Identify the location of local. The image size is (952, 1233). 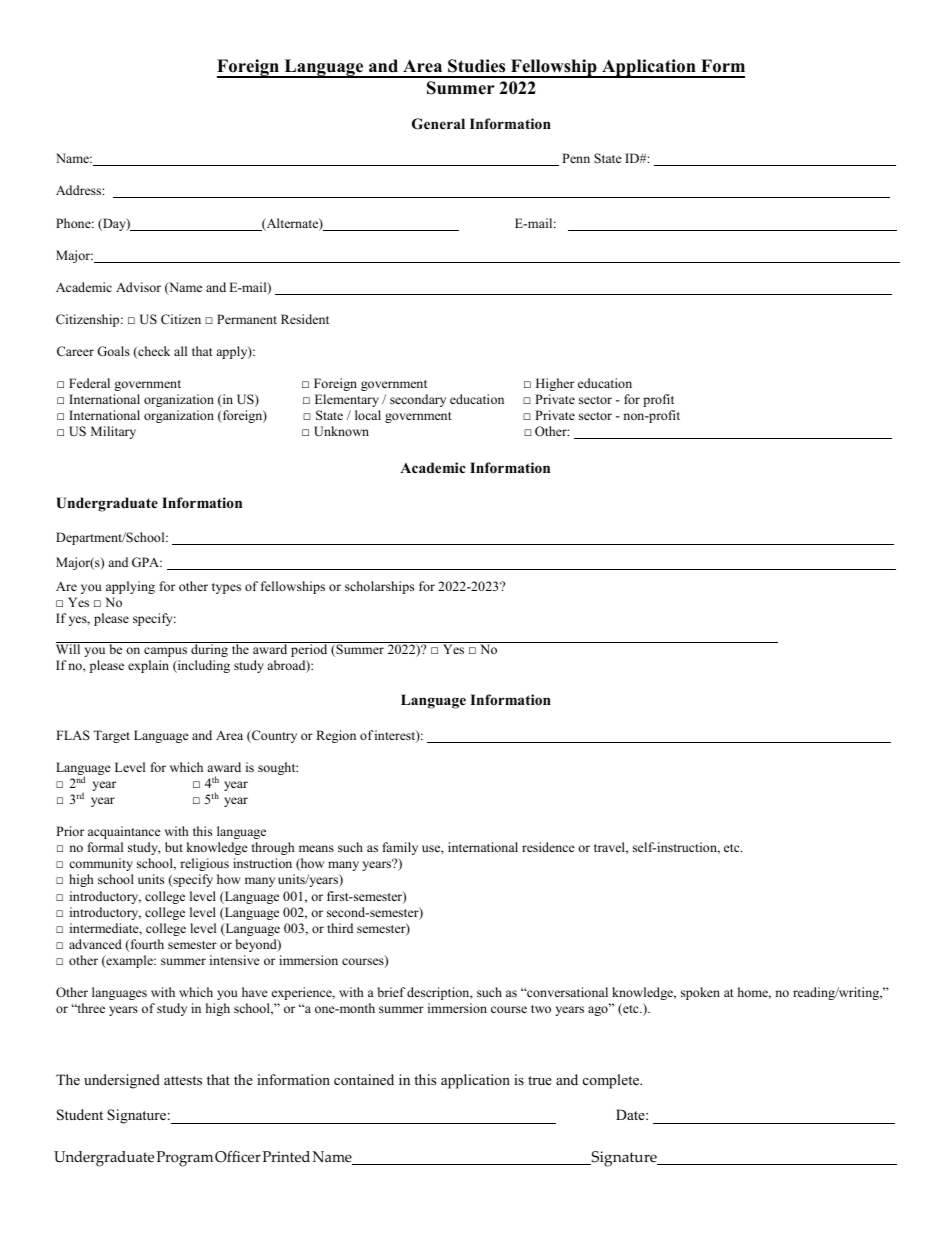
(368, 415).
